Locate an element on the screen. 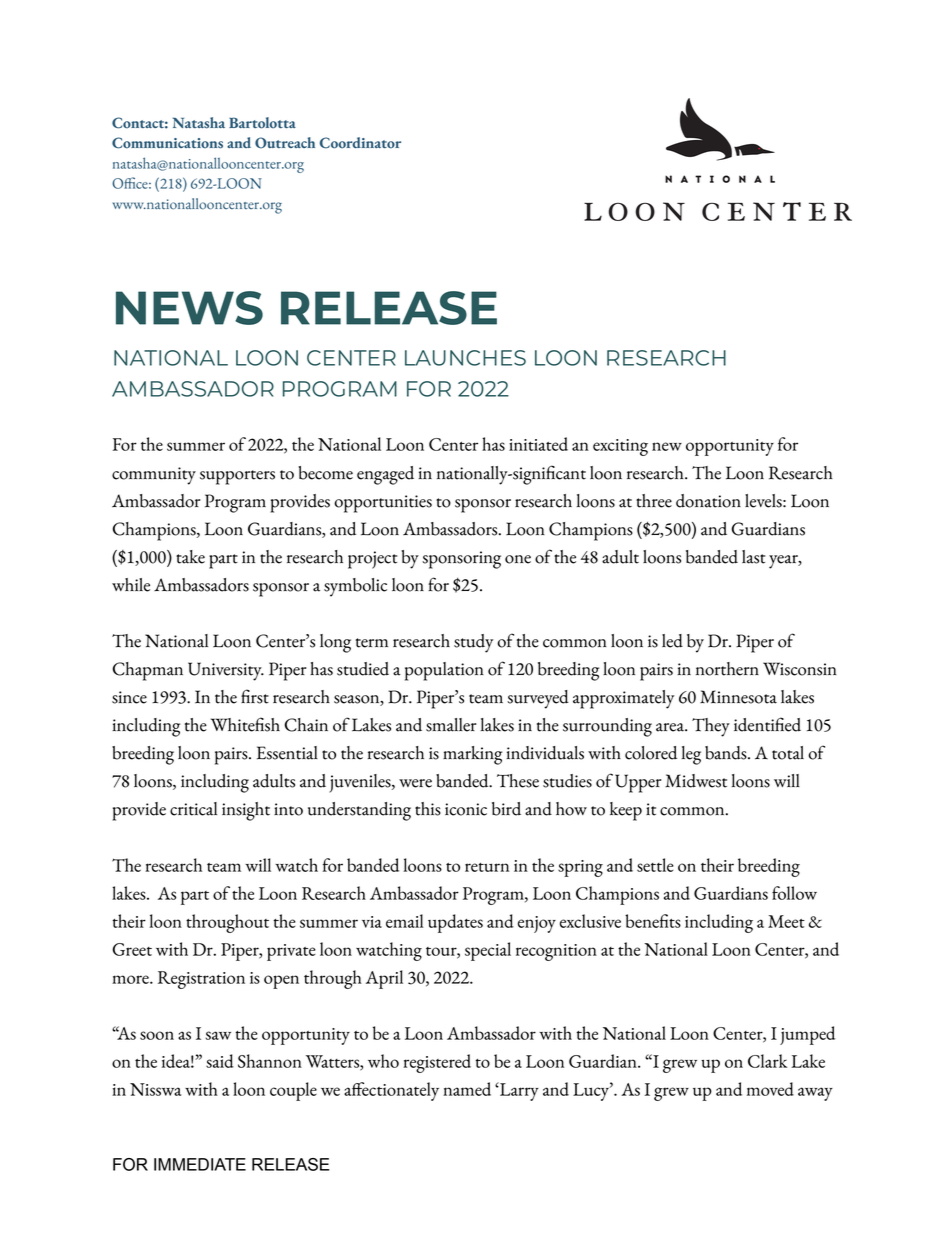 Image resolution: width=952 pixels, height=1233 pixels. LAUNCHES is located at coordinates (465, 358).
